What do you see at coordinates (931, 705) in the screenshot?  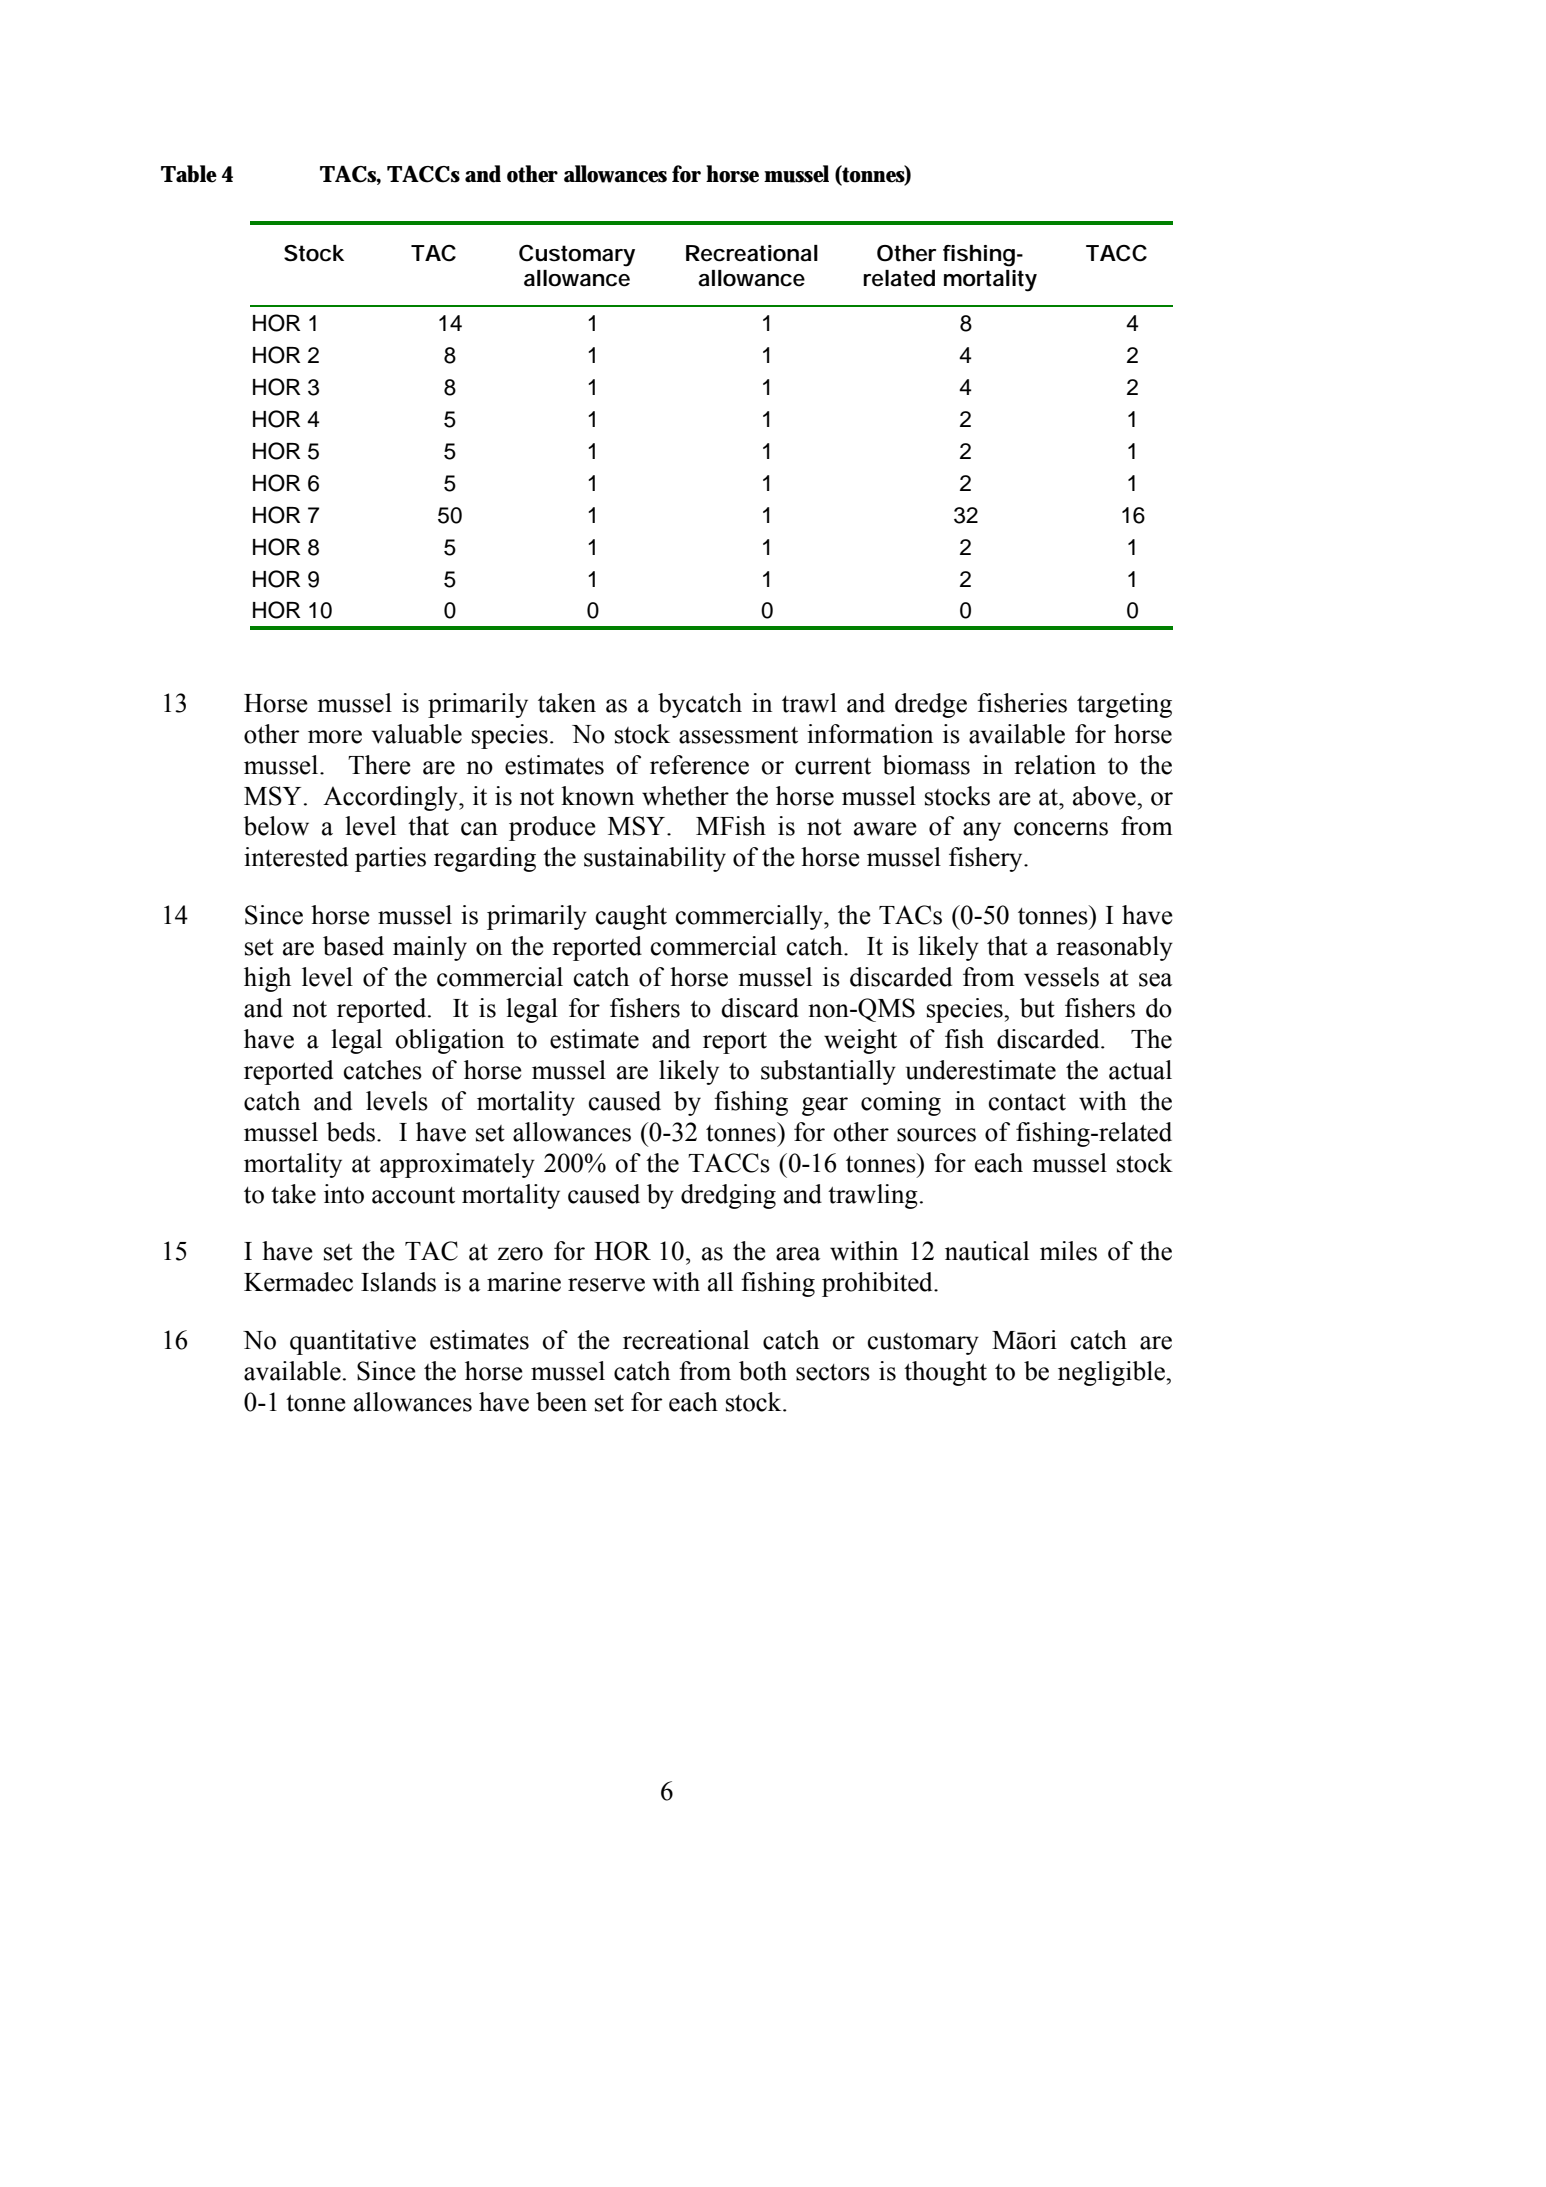 I see `dredge` at bounding box center [931, 705].
